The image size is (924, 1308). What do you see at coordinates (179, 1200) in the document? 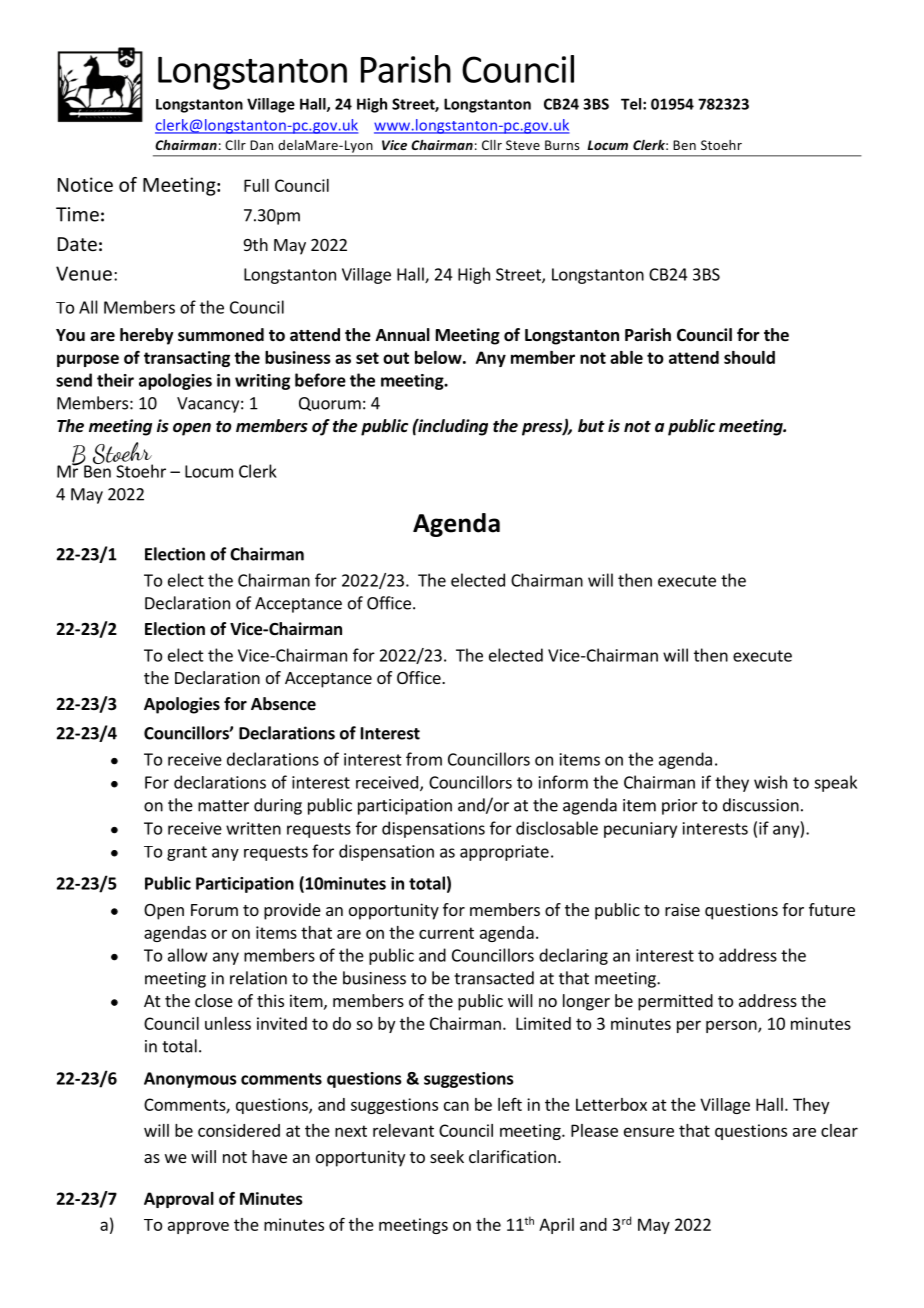
I see `Approval` at bounding box center [179, 1200].
